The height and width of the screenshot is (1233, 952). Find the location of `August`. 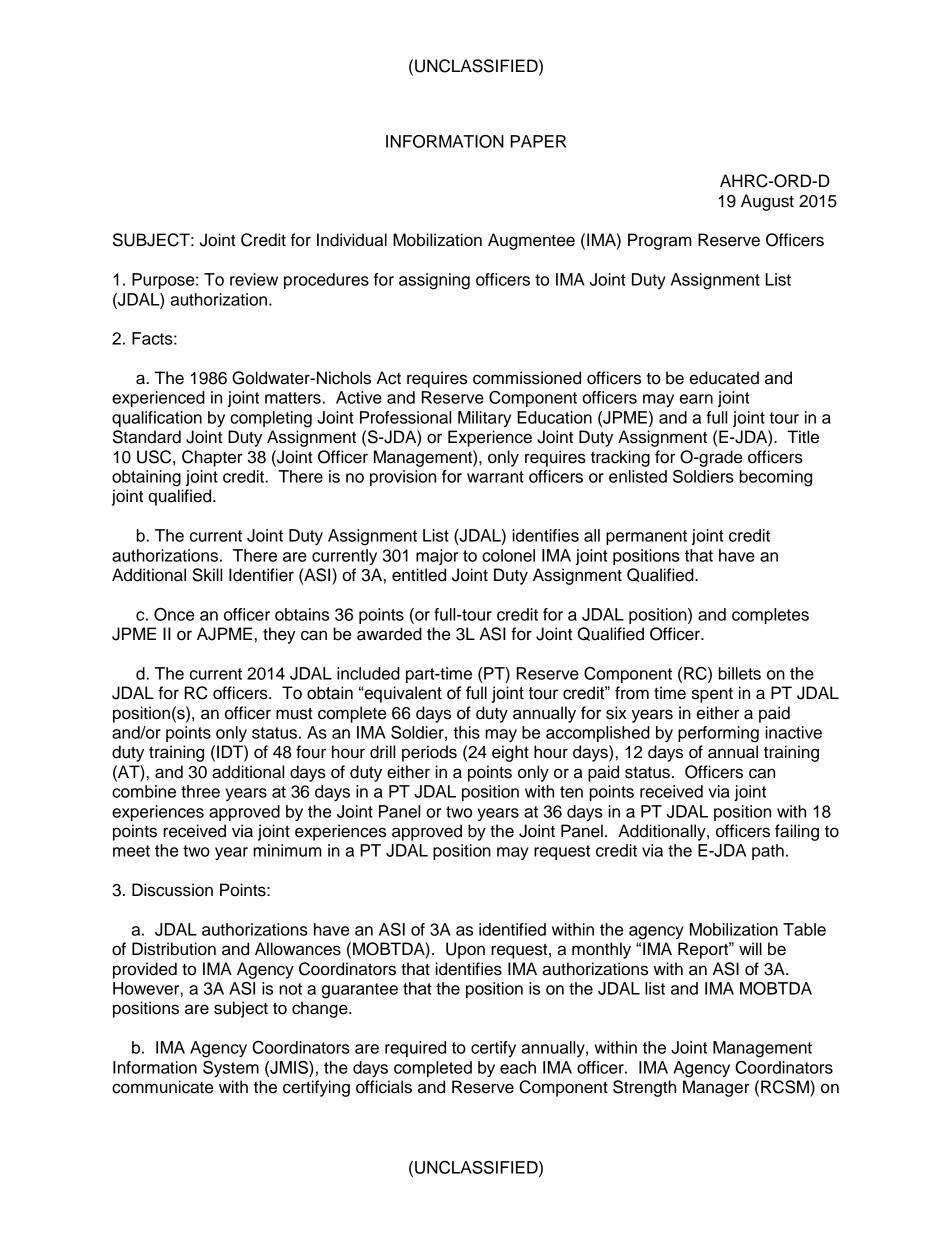

August is located at coordinates (767, 202).
